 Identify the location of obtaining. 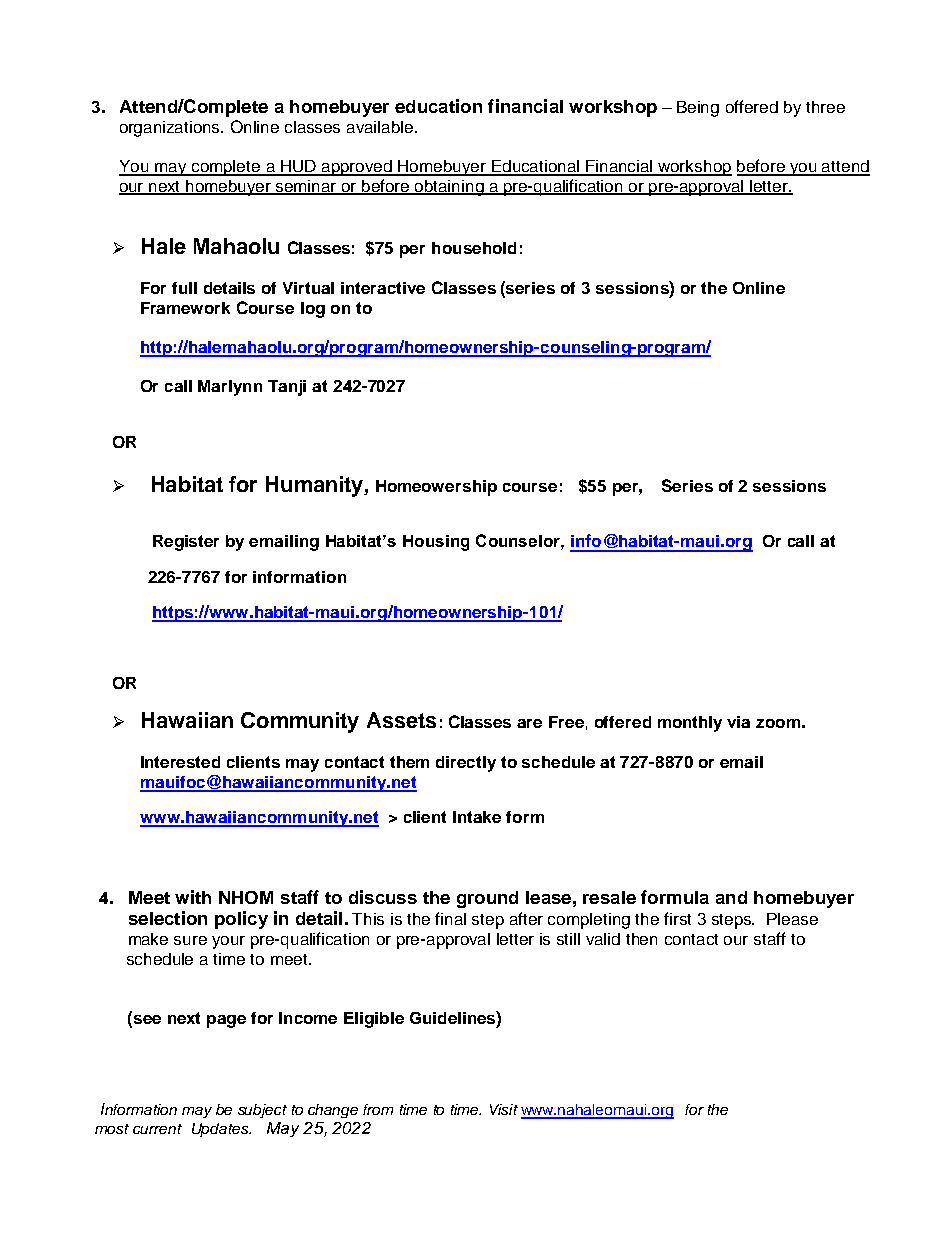
(449, 188).
